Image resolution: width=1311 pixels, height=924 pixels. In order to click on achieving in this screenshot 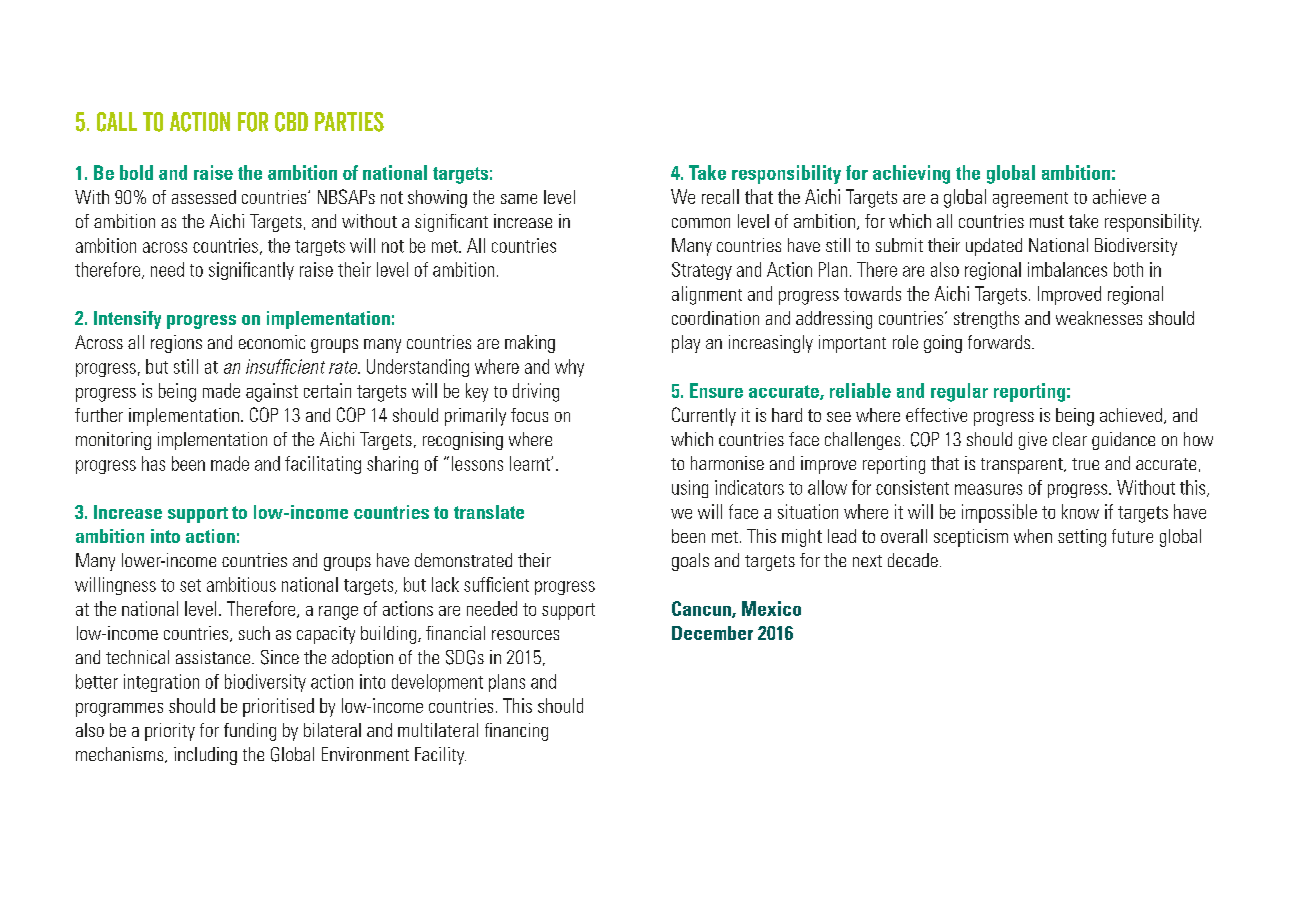, I will do `click(911, 174)`.
